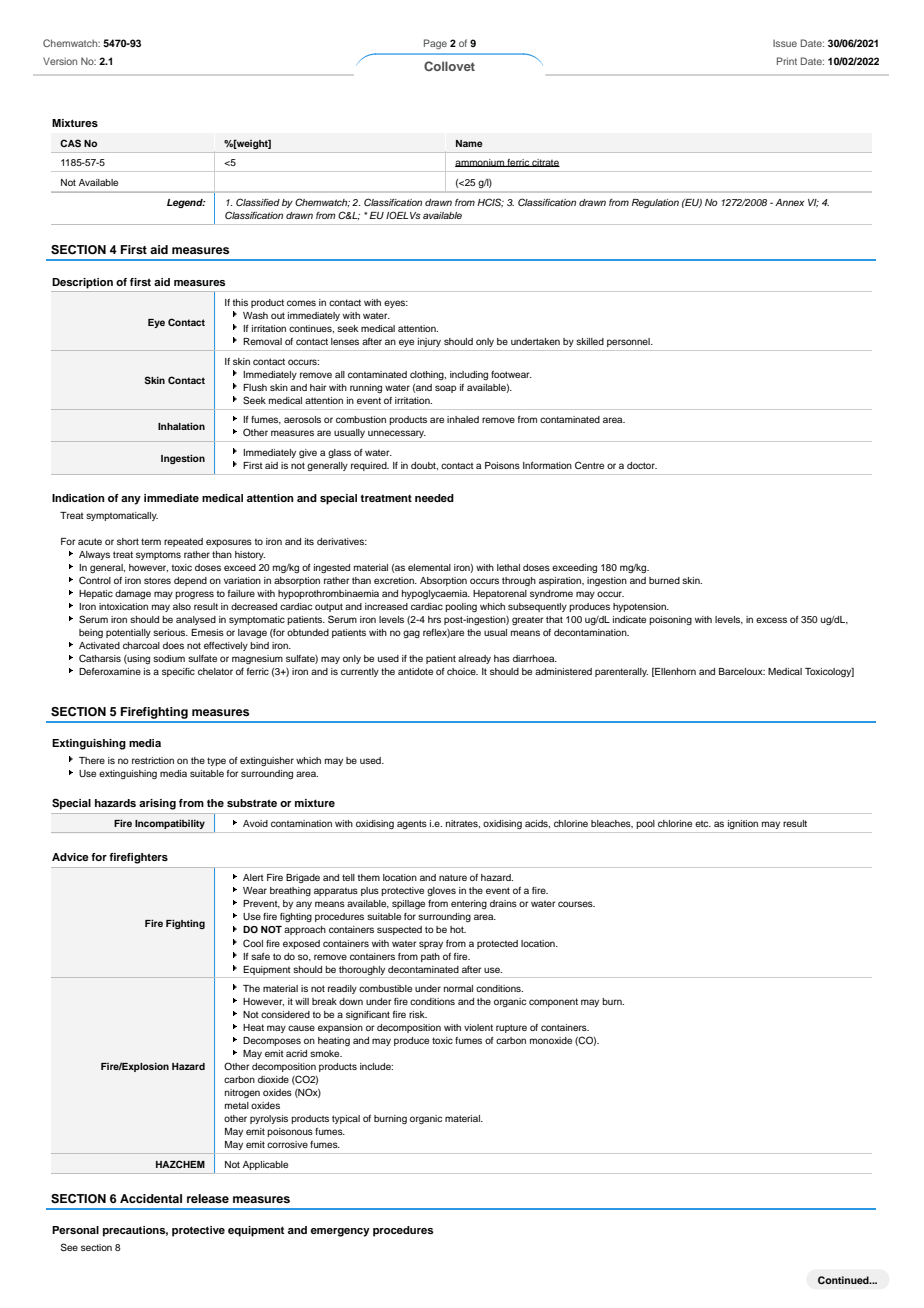 The image size is (924, 1308). Describe the element at coordinates (670, 620) in the screenshot. I see `poisoning` at that location.
